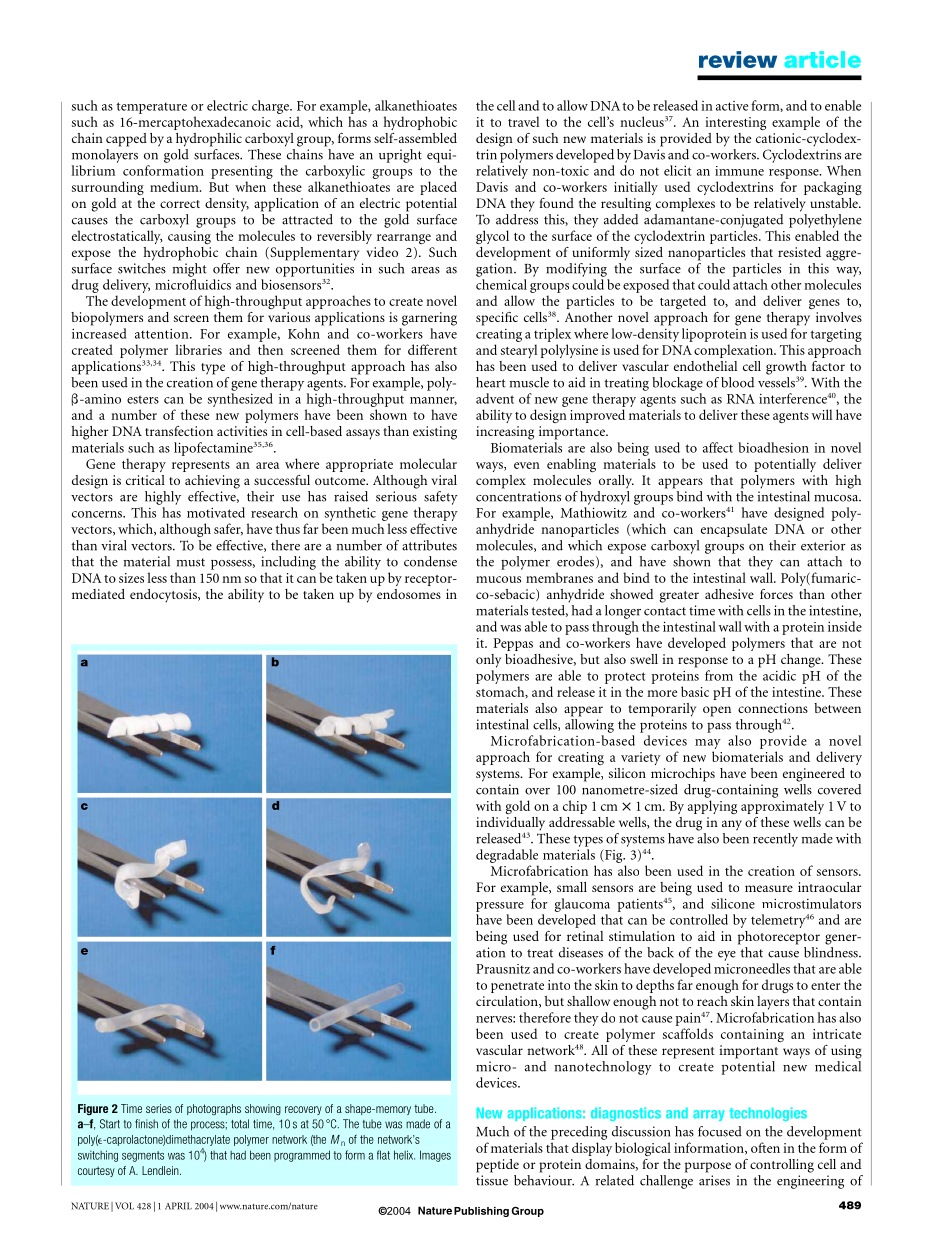  I want to click on travel, so click(523, 121).
